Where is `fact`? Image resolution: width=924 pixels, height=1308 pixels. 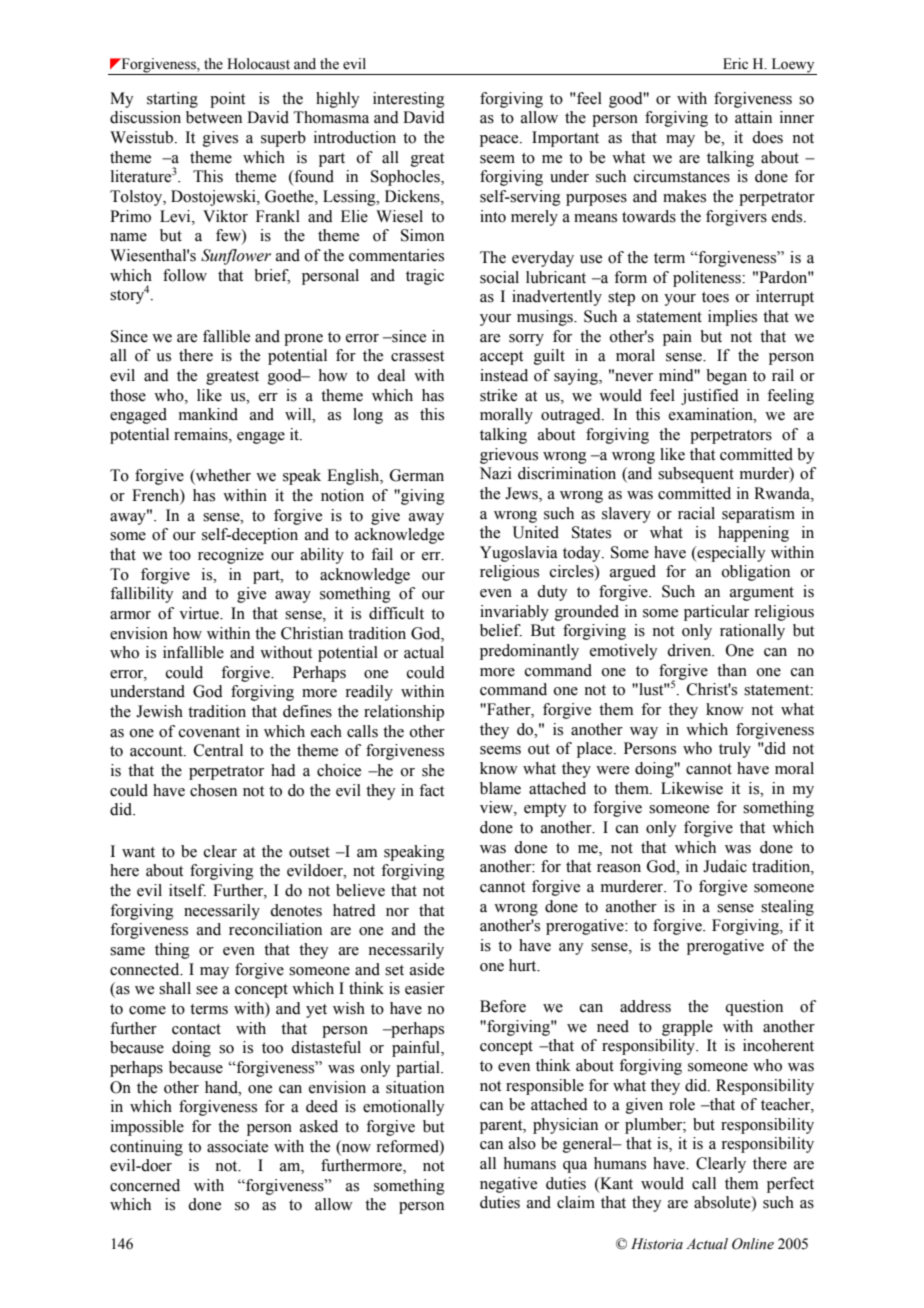
fact is located at coordinates (431, 790).
